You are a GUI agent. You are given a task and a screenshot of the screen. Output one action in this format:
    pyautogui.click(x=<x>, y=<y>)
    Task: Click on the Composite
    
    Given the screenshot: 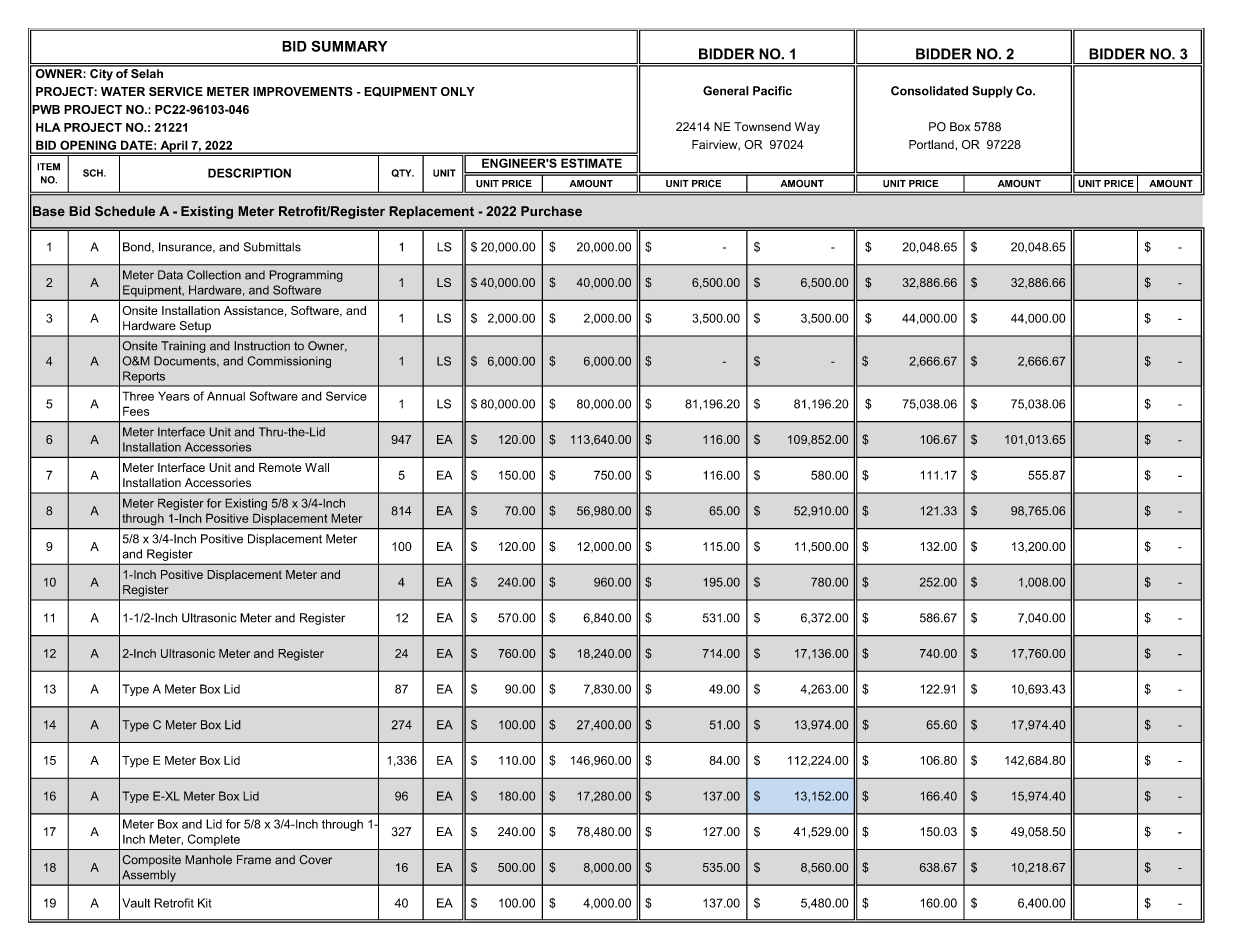 What is the action you would take?
    pyautogui.click(x=151, y=861)
